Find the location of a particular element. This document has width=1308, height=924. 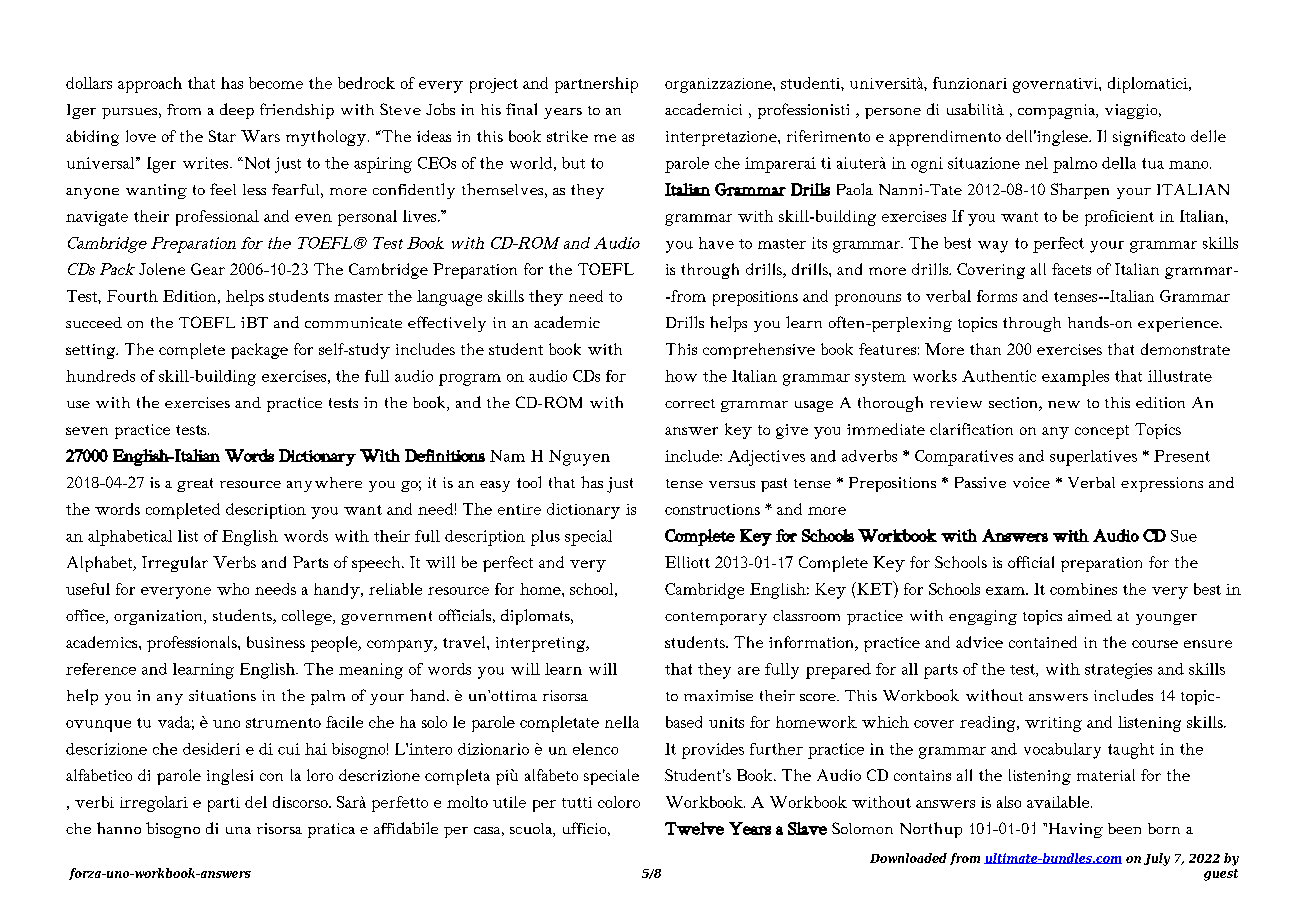

Twelve is located at coordinates (694, 828).
